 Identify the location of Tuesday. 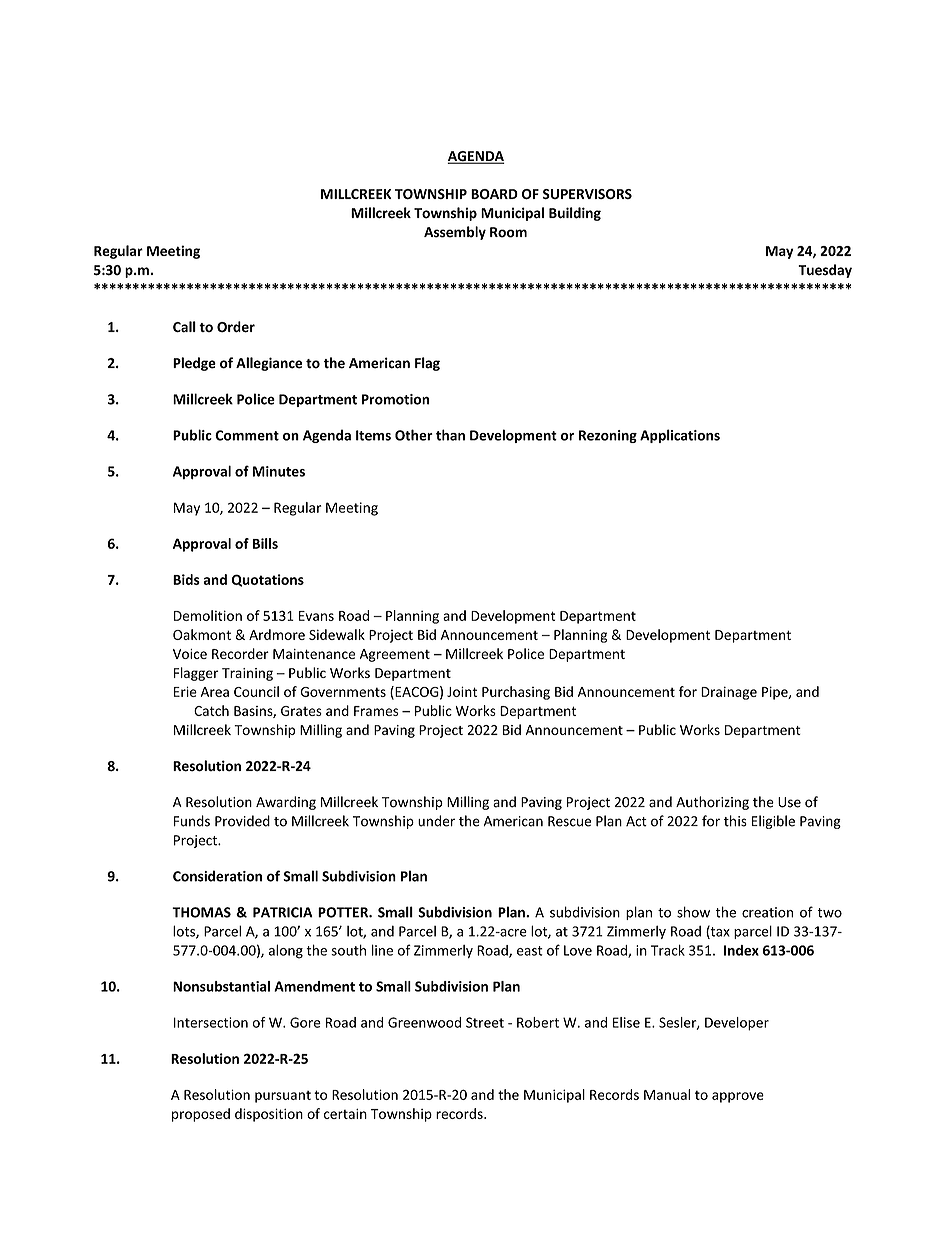
(825, 271).
